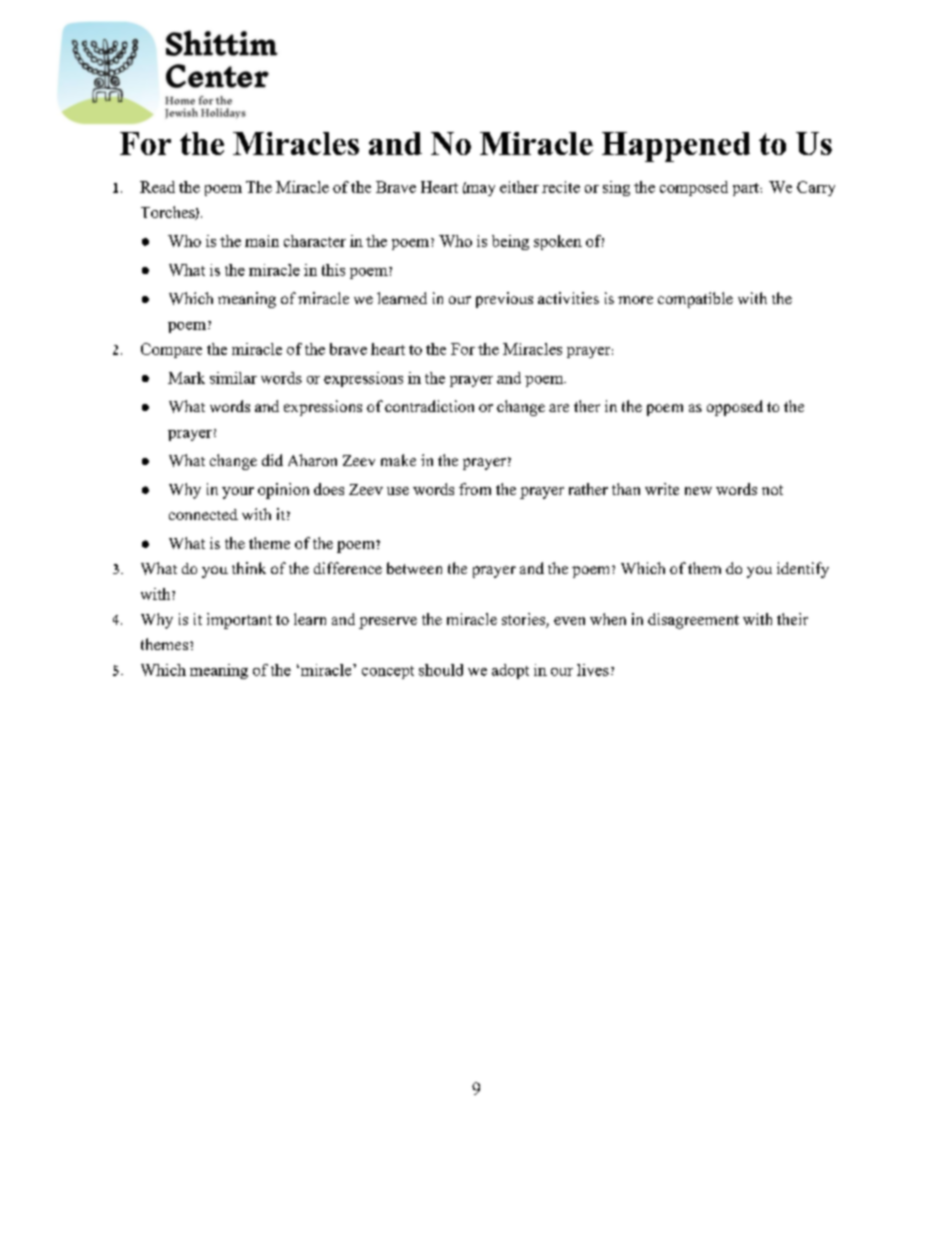 The image size is (952, 1233). I want to click on from, so click(475, 489).
